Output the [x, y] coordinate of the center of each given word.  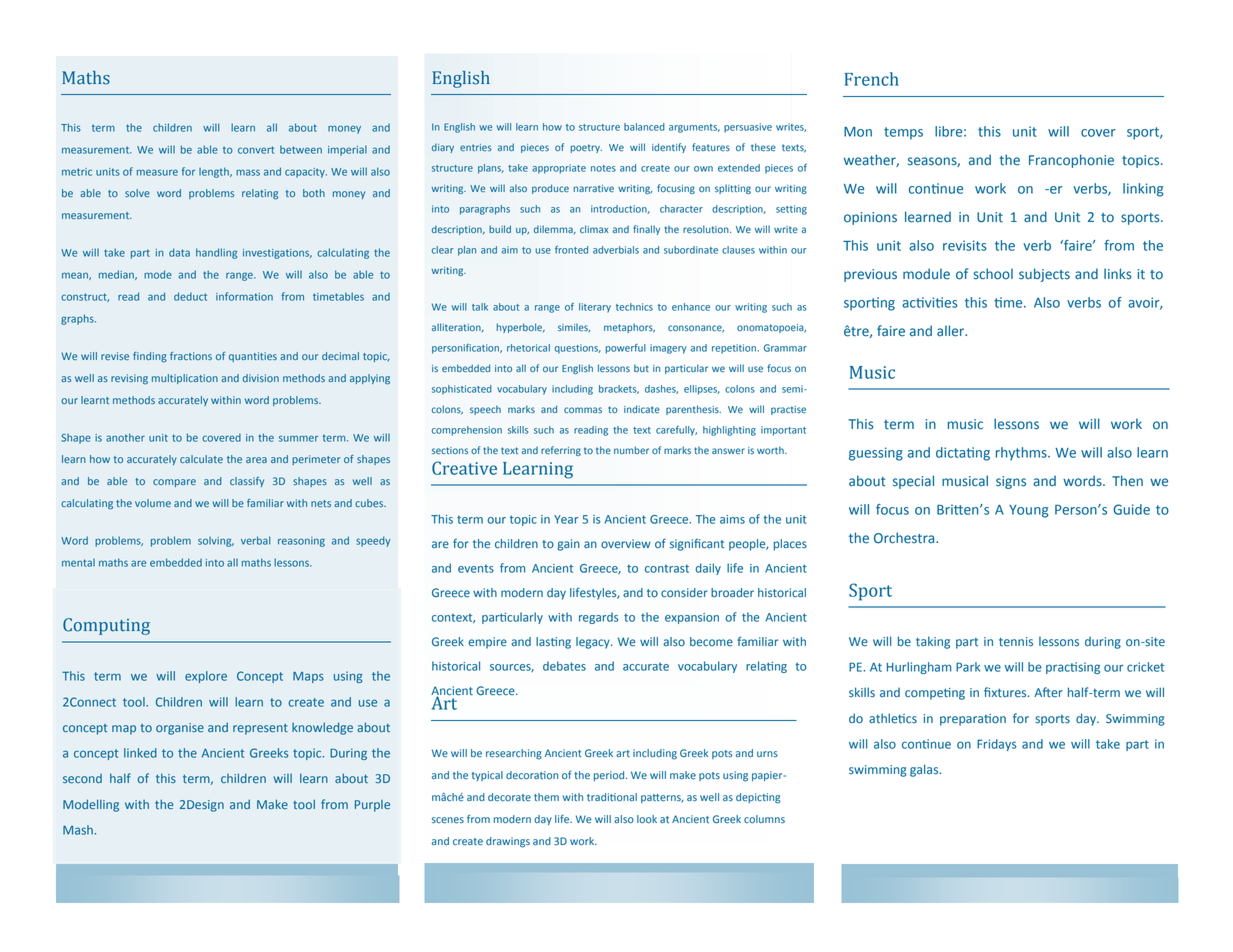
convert [256, 150]
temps [903, 133]
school [993, 274]
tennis [1016, 642]
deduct [190, 296]
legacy [594, 643]
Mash [78, 830]
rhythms [1022, 454]
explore [206, 677]
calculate [201, 459]
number [631, 450]
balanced [644, 127]
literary [595, 308]
